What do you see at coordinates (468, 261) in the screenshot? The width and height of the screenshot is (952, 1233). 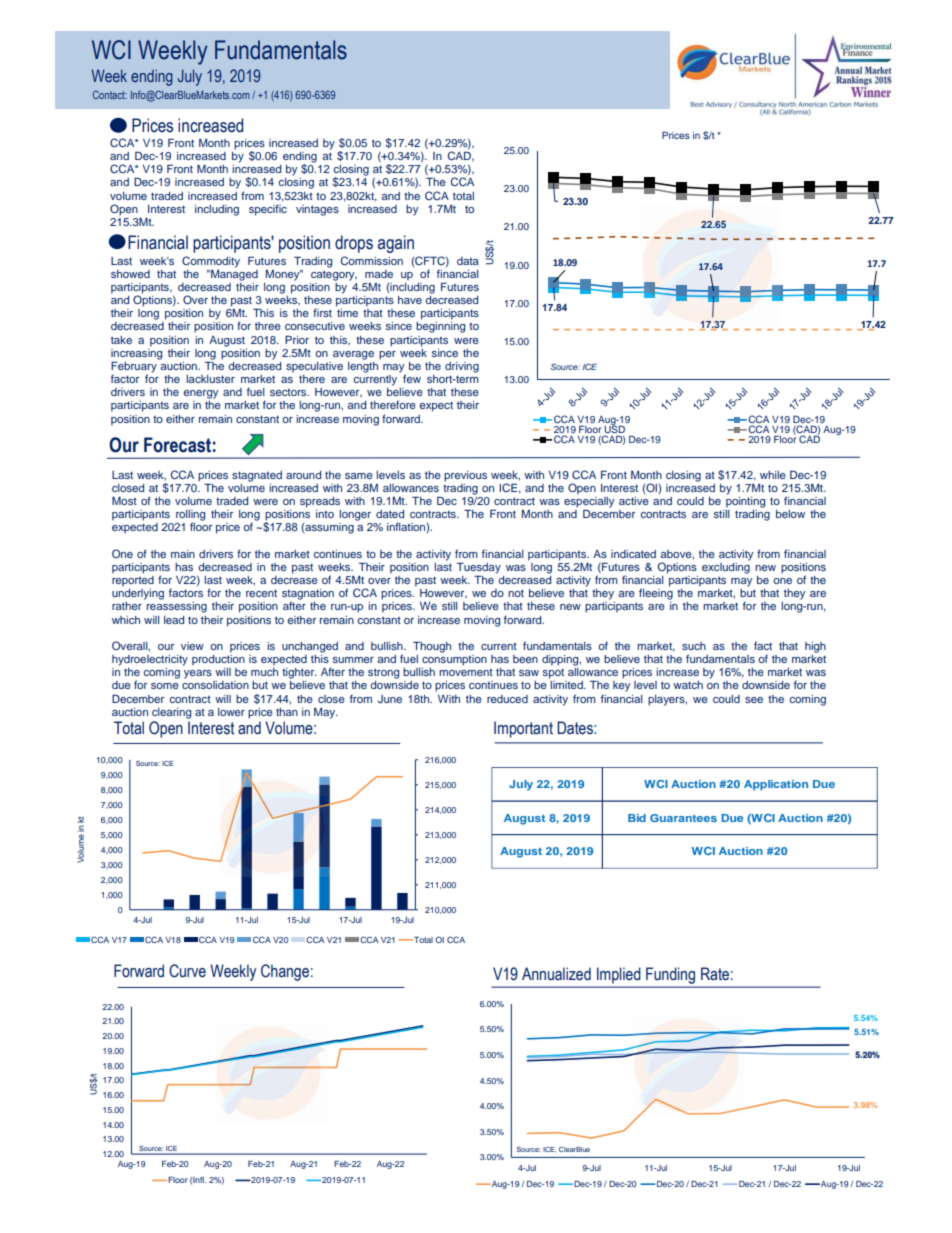 I see `data` at bounding box center [468, 261].
